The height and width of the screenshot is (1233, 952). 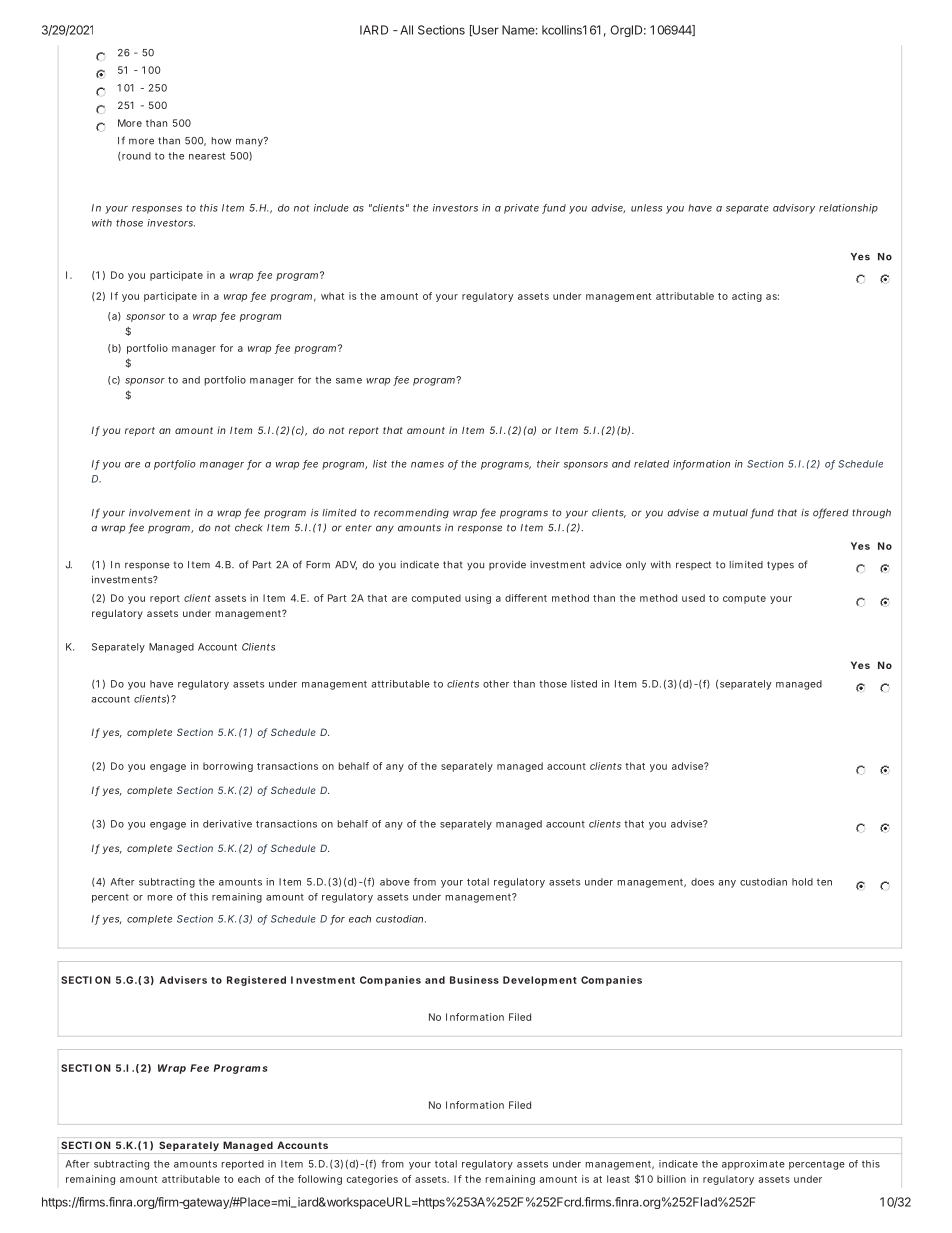 I want to click on All, so click(x=406, y=30).
